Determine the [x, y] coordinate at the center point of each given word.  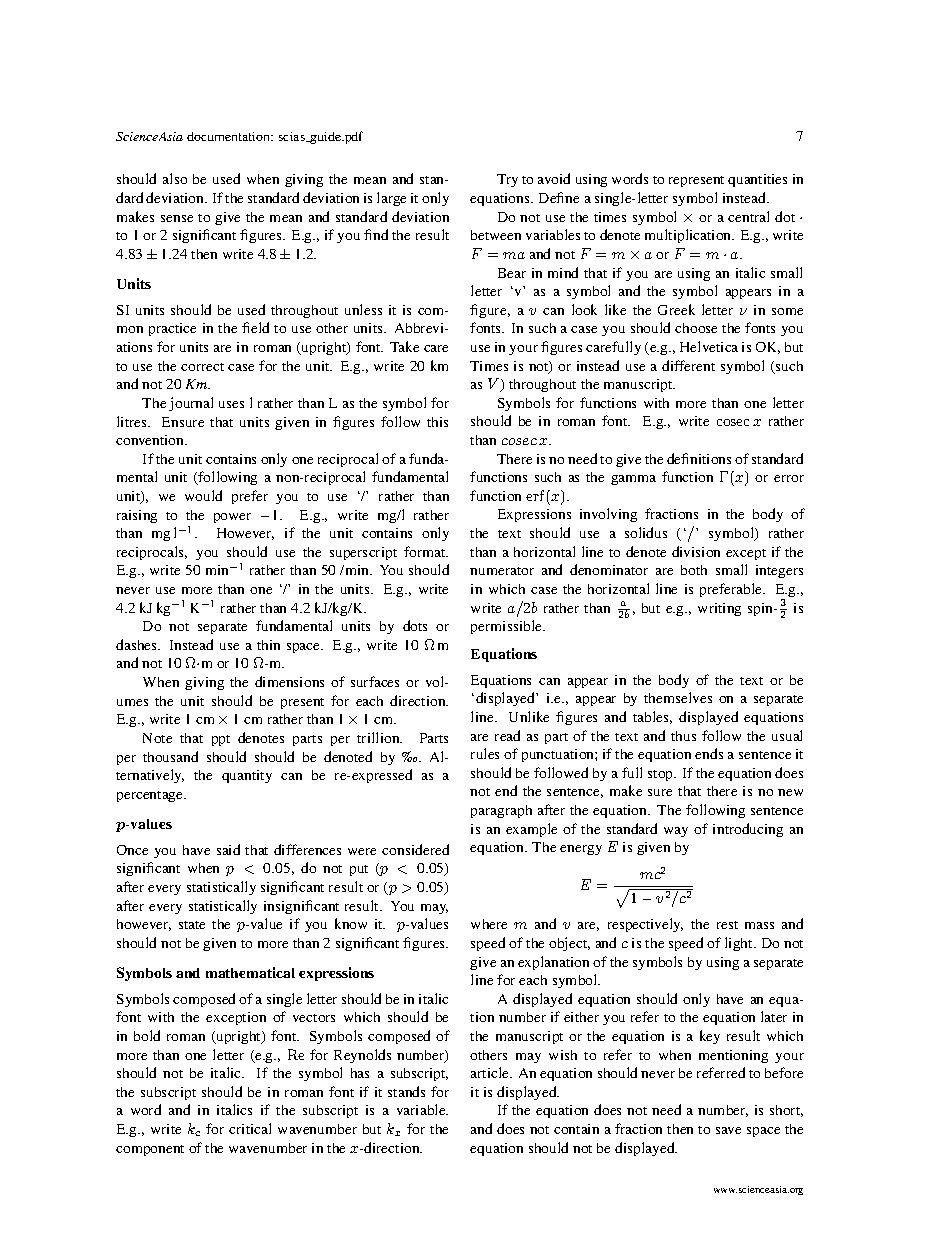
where [489, 924]
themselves [678, 697]
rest [727, 925]
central [748, 216]
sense [177, 218]
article [491, 1072]
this [437, 422]
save [728, 1130]
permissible [507, 627]
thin [268, 645]
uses [231, 404]
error [789, 478]
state [192, 925]
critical [250, 1128]
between [496, 235]
